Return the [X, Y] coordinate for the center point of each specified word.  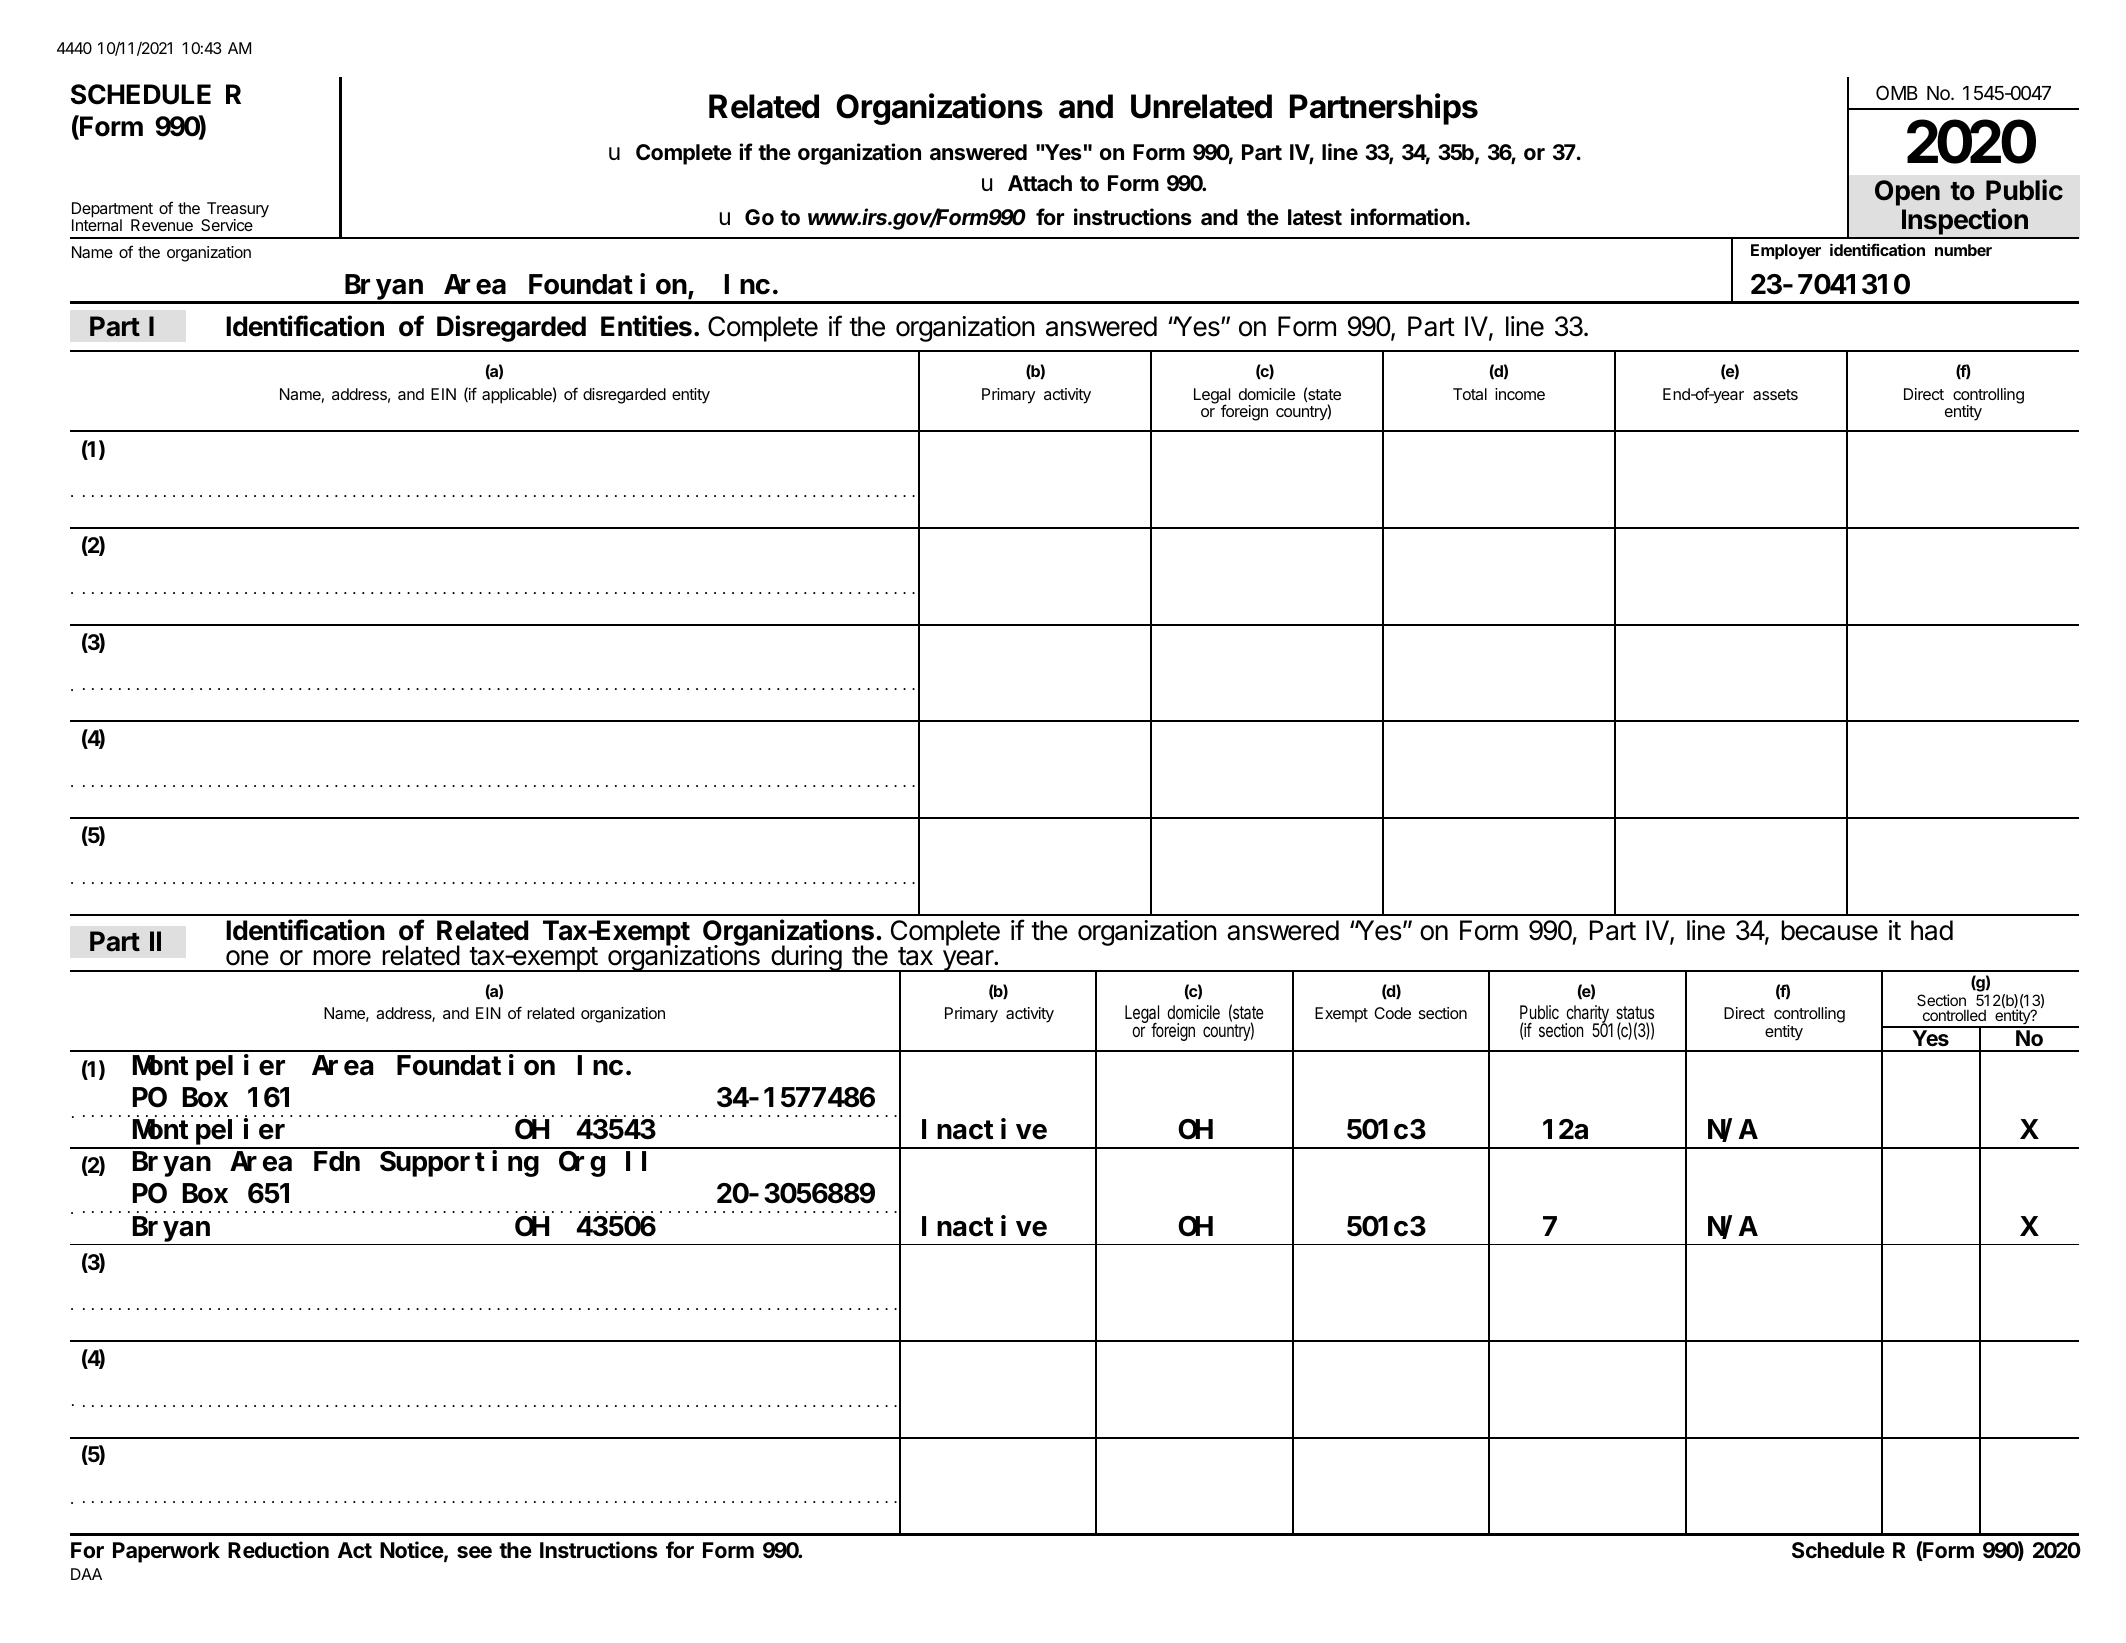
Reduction [278, 1550]
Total [1470, 394]
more [342, 958]
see [474, 1552]
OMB [1897, 92]
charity [1588, 1015]
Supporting [459, 1164]
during [806, 958]
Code [1392, 1013]
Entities [646, 326]
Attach [1040, 183]
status [1635, 1012]
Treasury [236, 211]
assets [1775, 394]
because [1830, 930]
